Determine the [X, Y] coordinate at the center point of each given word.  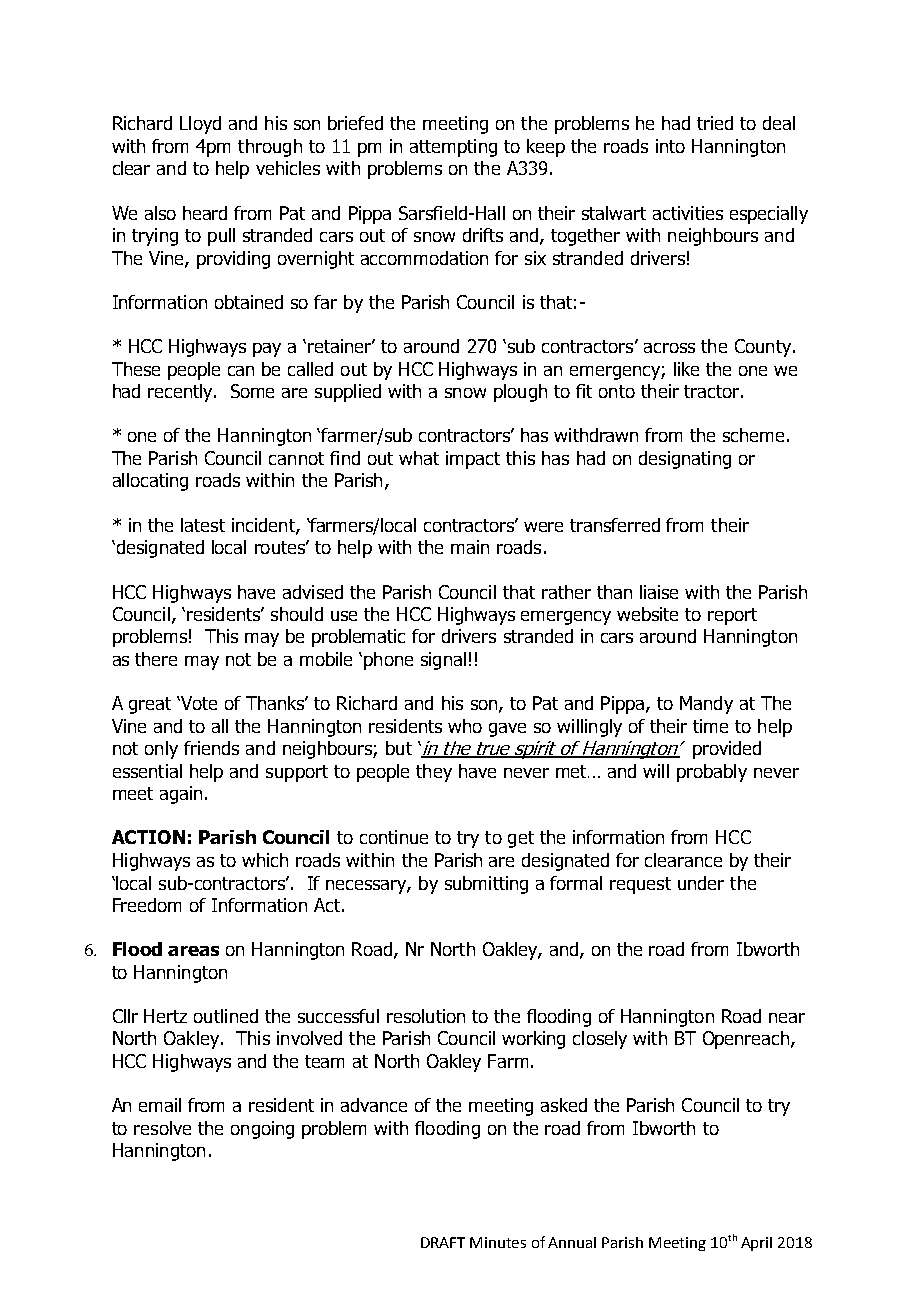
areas [193, 951]
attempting [453, 148]
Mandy [706, 705]
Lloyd [200, 125]
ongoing [262, 1130]
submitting [486, 885]
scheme [753, 435]
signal [443, 661]
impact [473, 460]
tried [715, 123]
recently [181, 393]
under [701, 883]
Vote [198, 703]
